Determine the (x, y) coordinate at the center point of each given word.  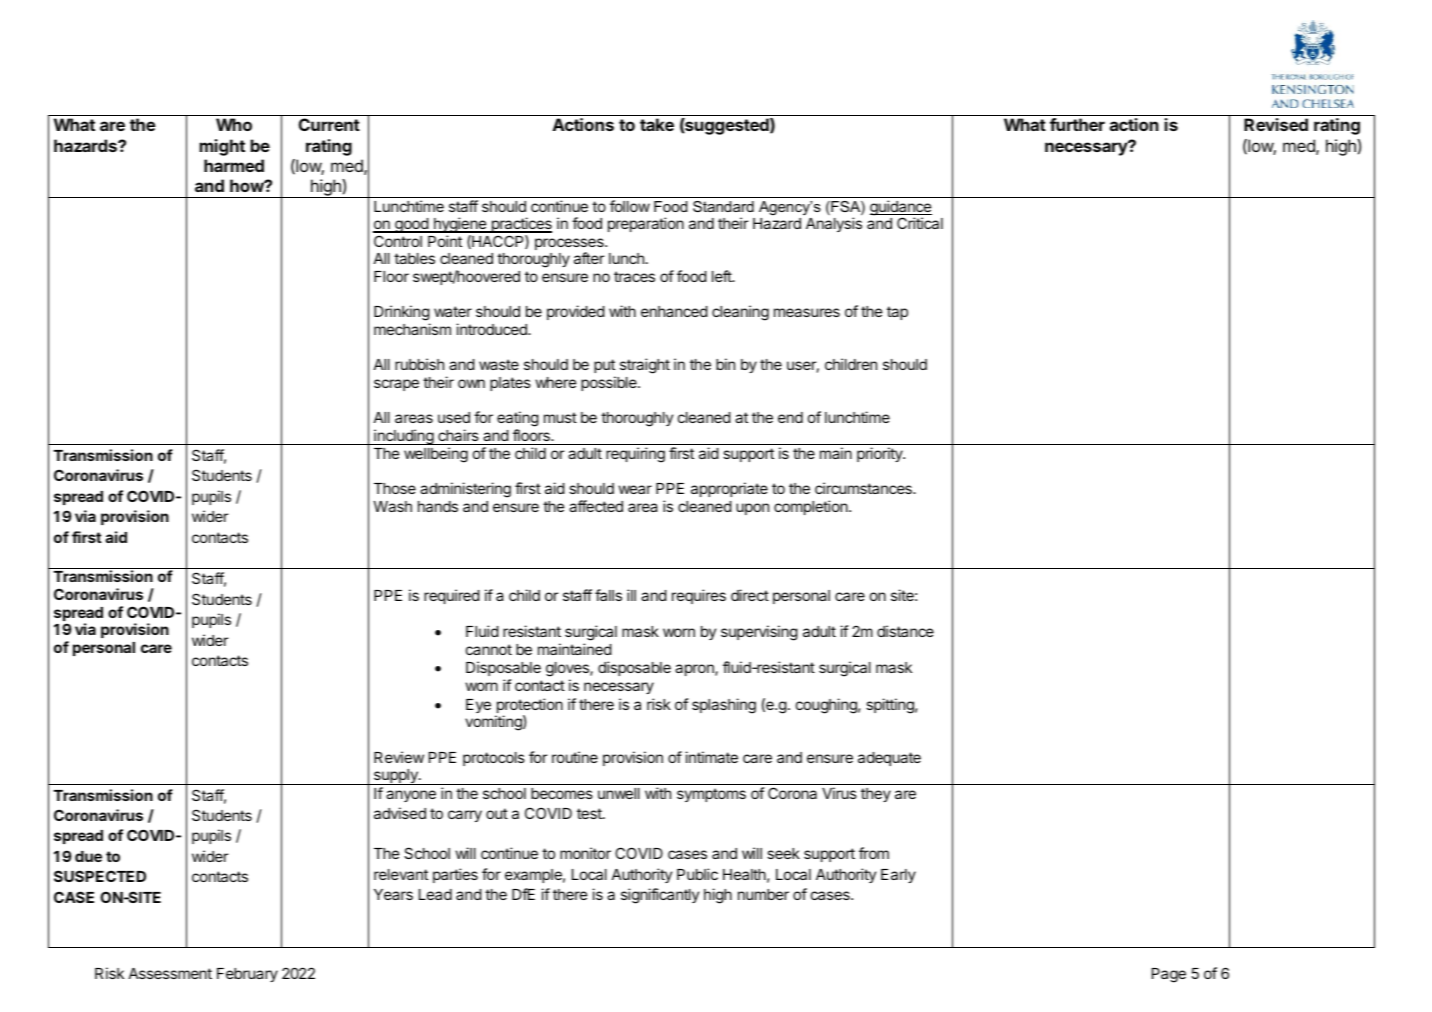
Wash (392, 506)
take (657, 124)
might (222, 147)
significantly (660, 896)
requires (699, 596)
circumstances (864, 488)
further (1077, 124)
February (247, 975)
